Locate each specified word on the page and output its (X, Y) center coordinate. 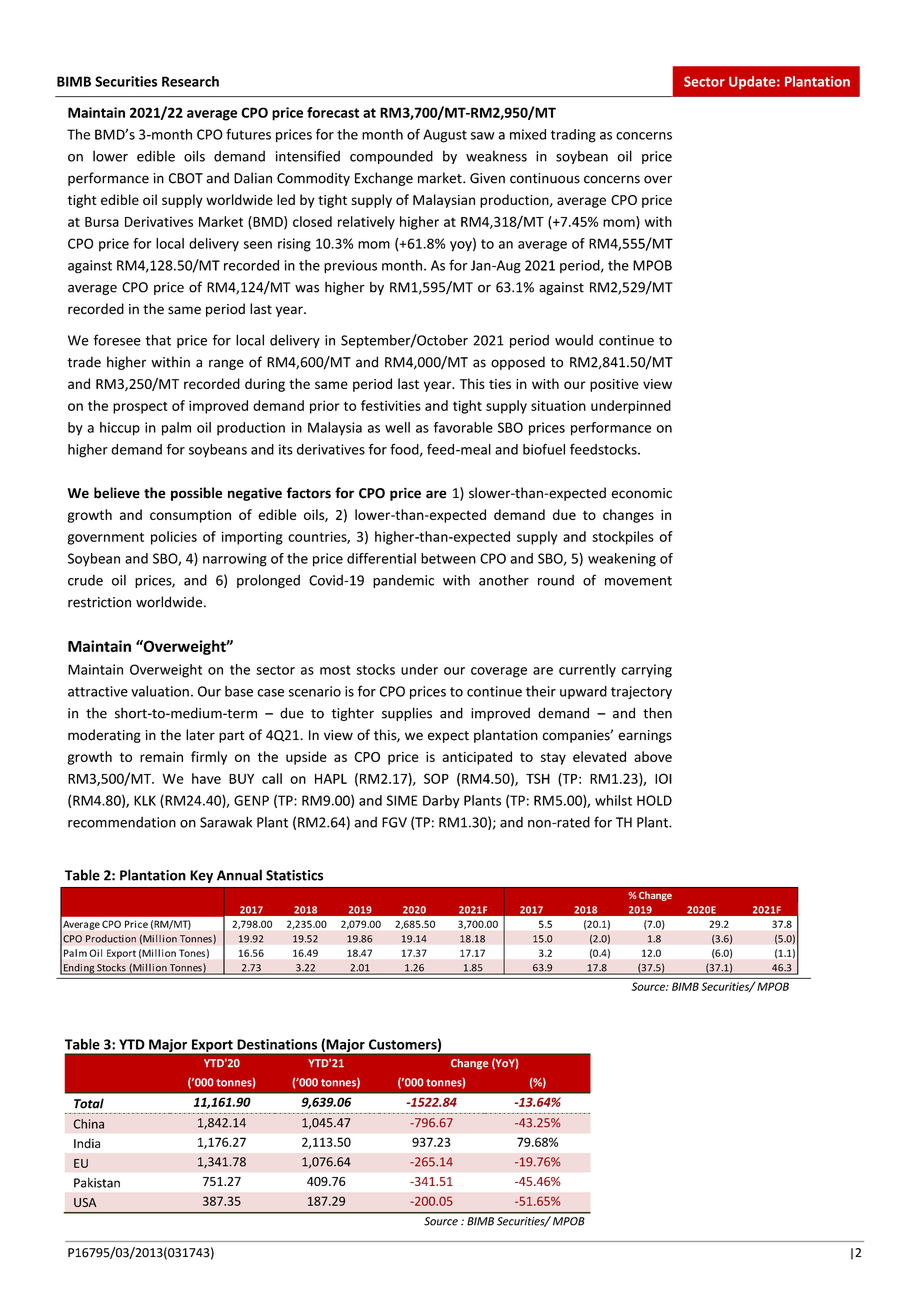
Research (190, 81)
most (335, 670)
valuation (160, 691)
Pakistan (97, 1182)
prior (325, 407)
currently (587, 671)
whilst (613, 800)
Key (201, 876)
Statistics (294, 875)
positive (614, 385)
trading (573, 136)
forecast (333, 112)
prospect (140, 407)
